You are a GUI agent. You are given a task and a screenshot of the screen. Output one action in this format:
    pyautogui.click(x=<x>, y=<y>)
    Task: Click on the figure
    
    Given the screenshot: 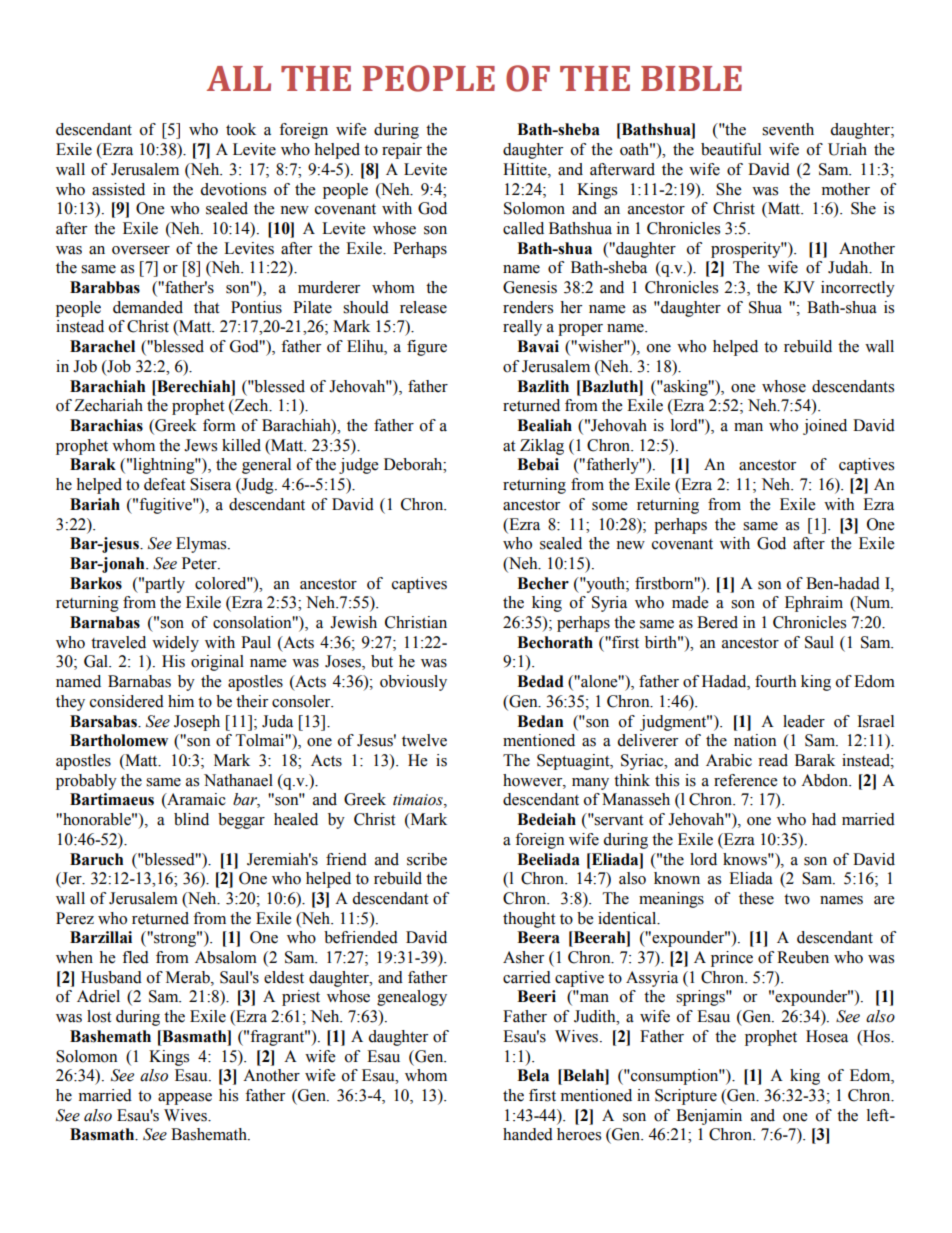 What is the action you would take?
    pyautogui.click(x=427, y=348)
